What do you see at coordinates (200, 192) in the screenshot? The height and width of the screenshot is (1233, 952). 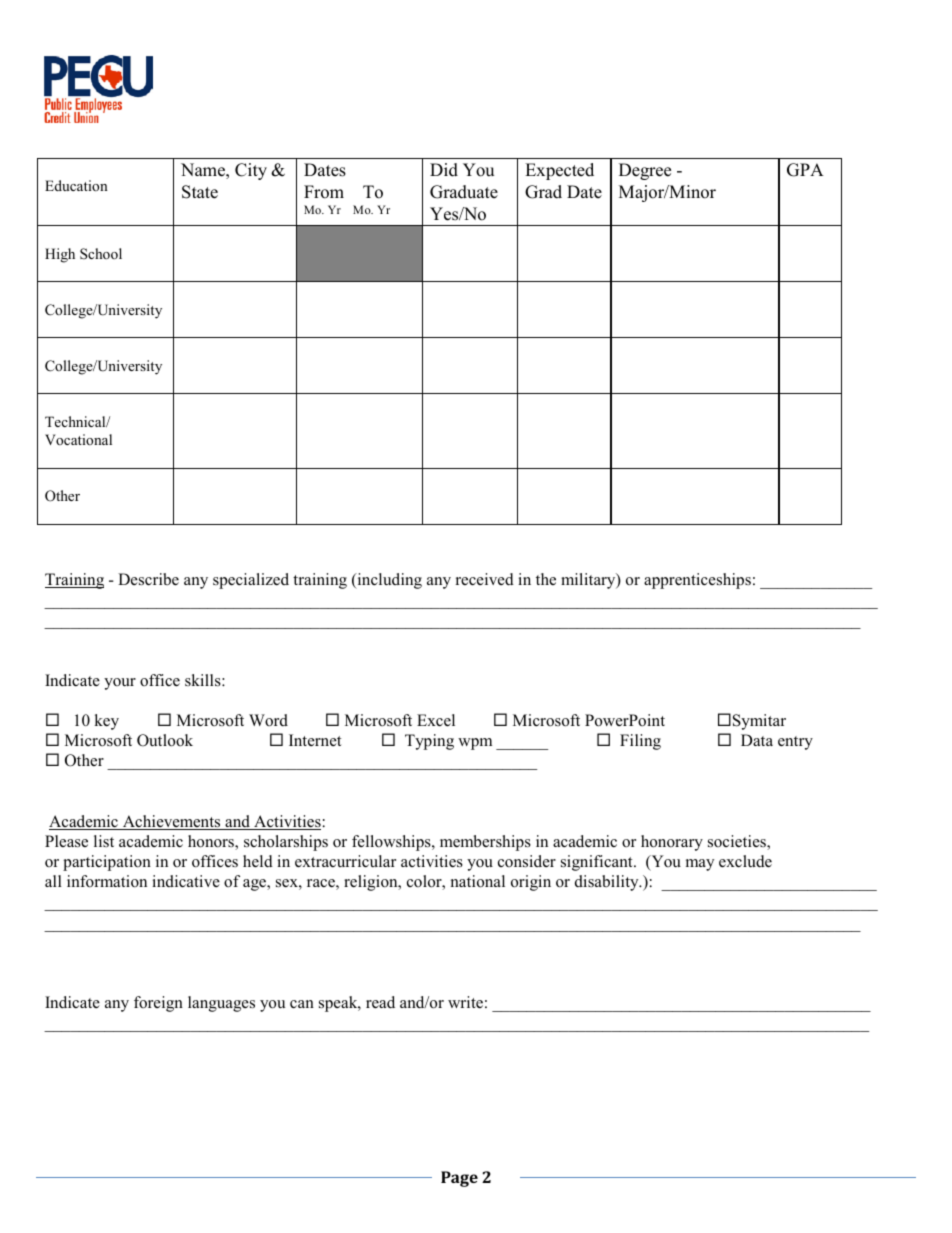 I see `State` at bounding box center [200, 192].
